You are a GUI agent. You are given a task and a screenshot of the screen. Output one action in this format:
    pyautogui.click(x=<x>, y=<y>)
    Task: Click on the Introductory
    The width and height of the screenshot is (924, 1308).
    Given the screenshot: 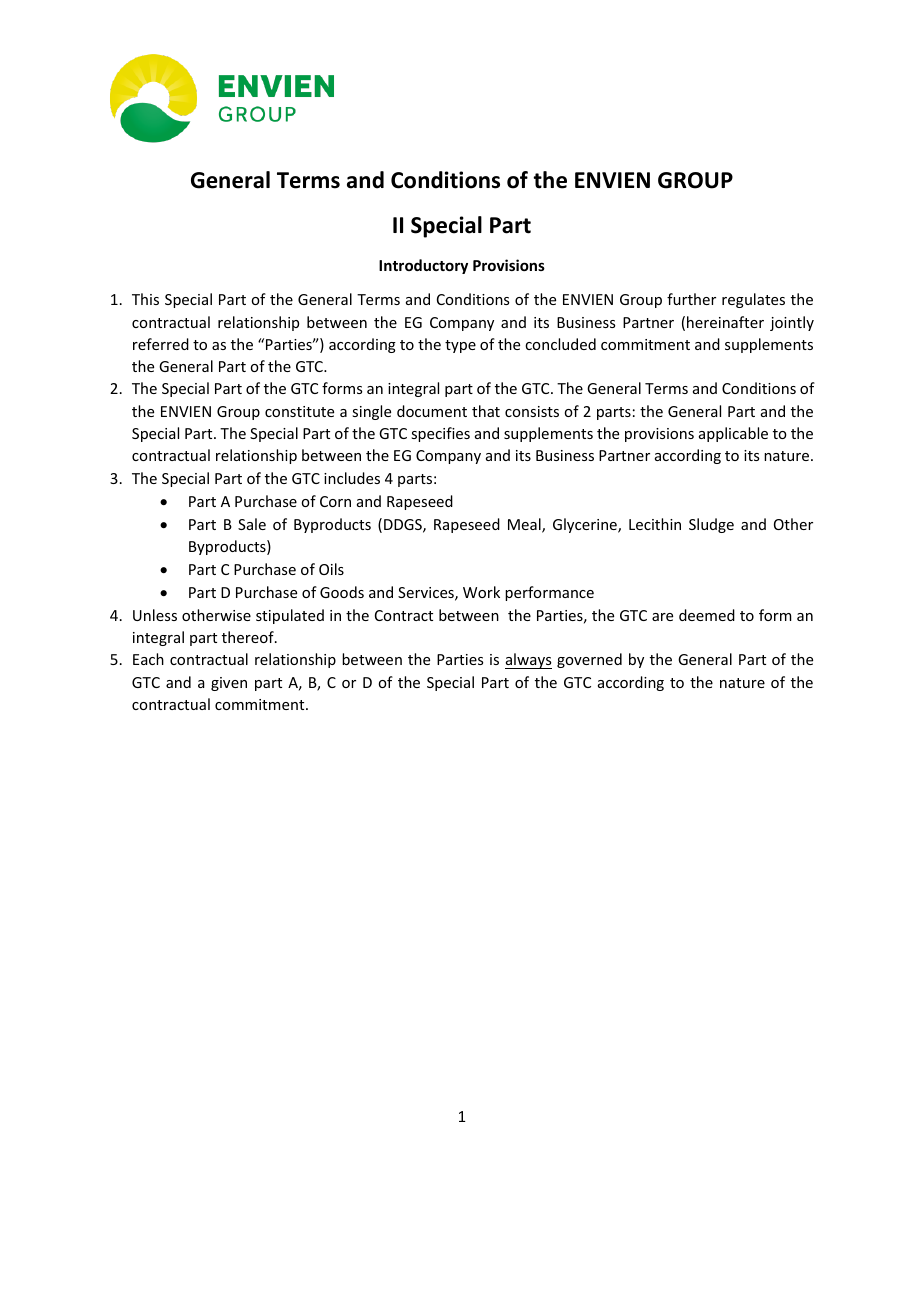 What is the action you would take?
    pyautogui.click(x=423, y=266)
